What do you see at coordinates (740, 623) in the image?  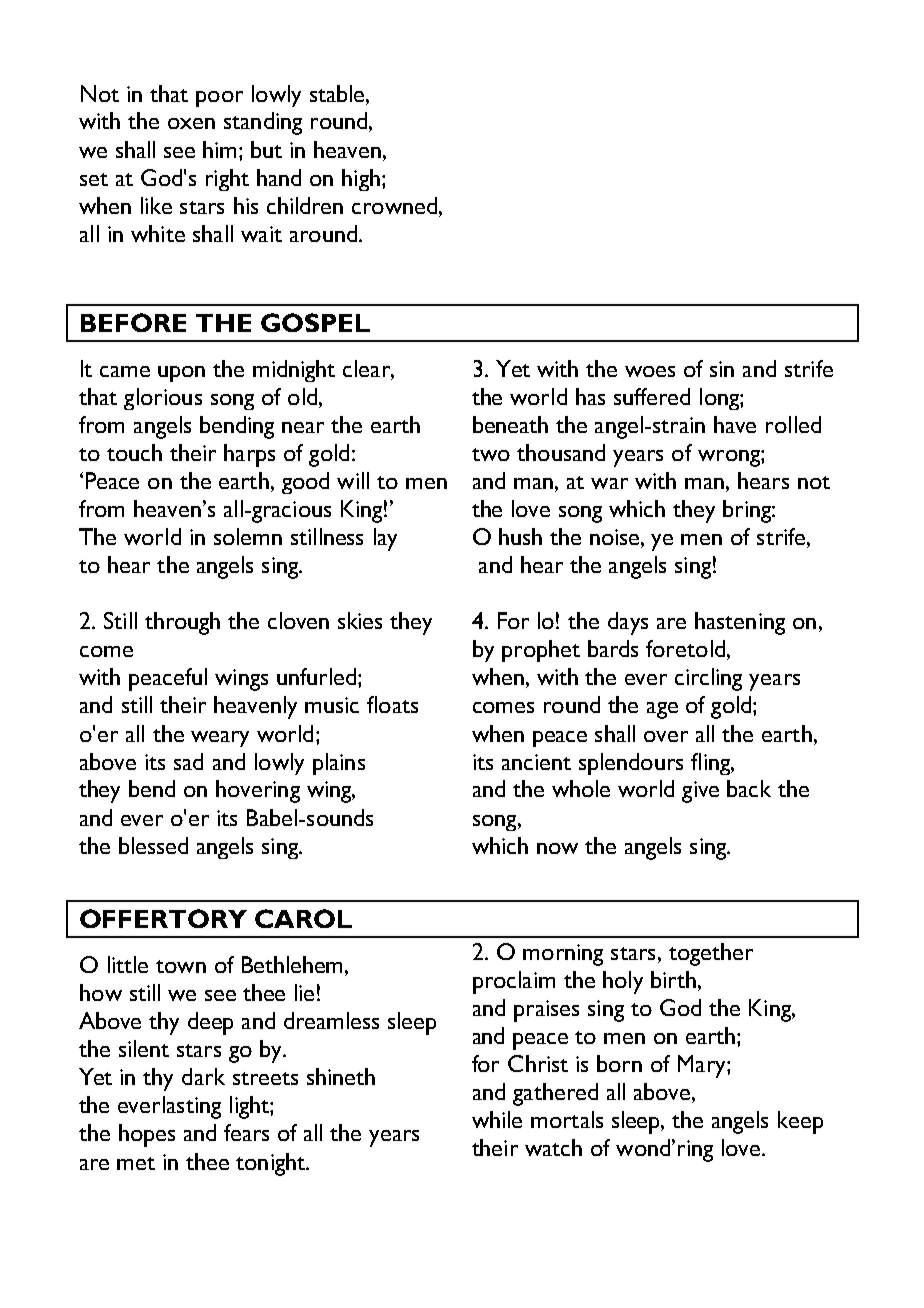 I see `hastening` at bounding box center [740, 623].
